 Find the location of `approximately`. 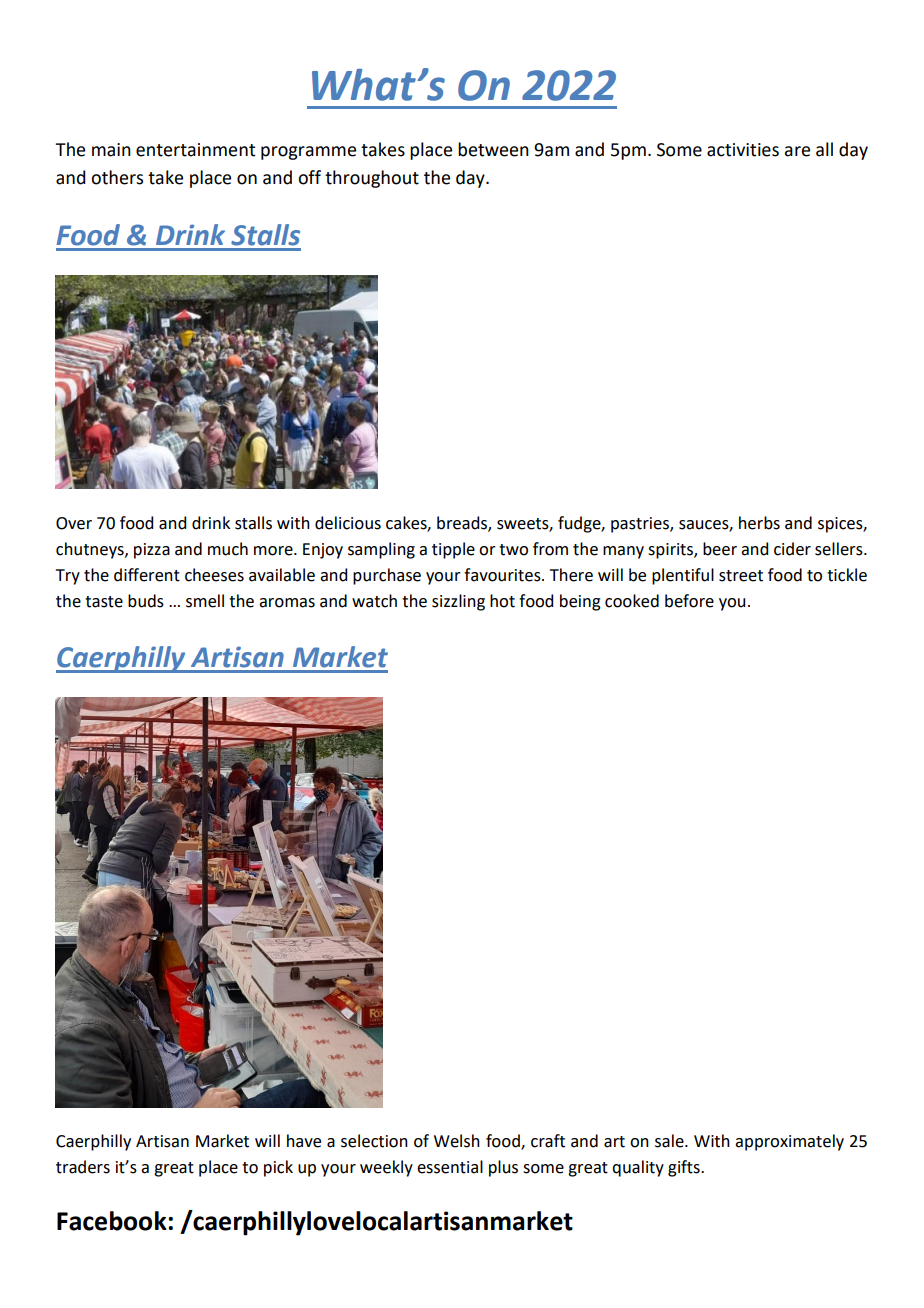

approximately is located at coordinates (789, 1142).
